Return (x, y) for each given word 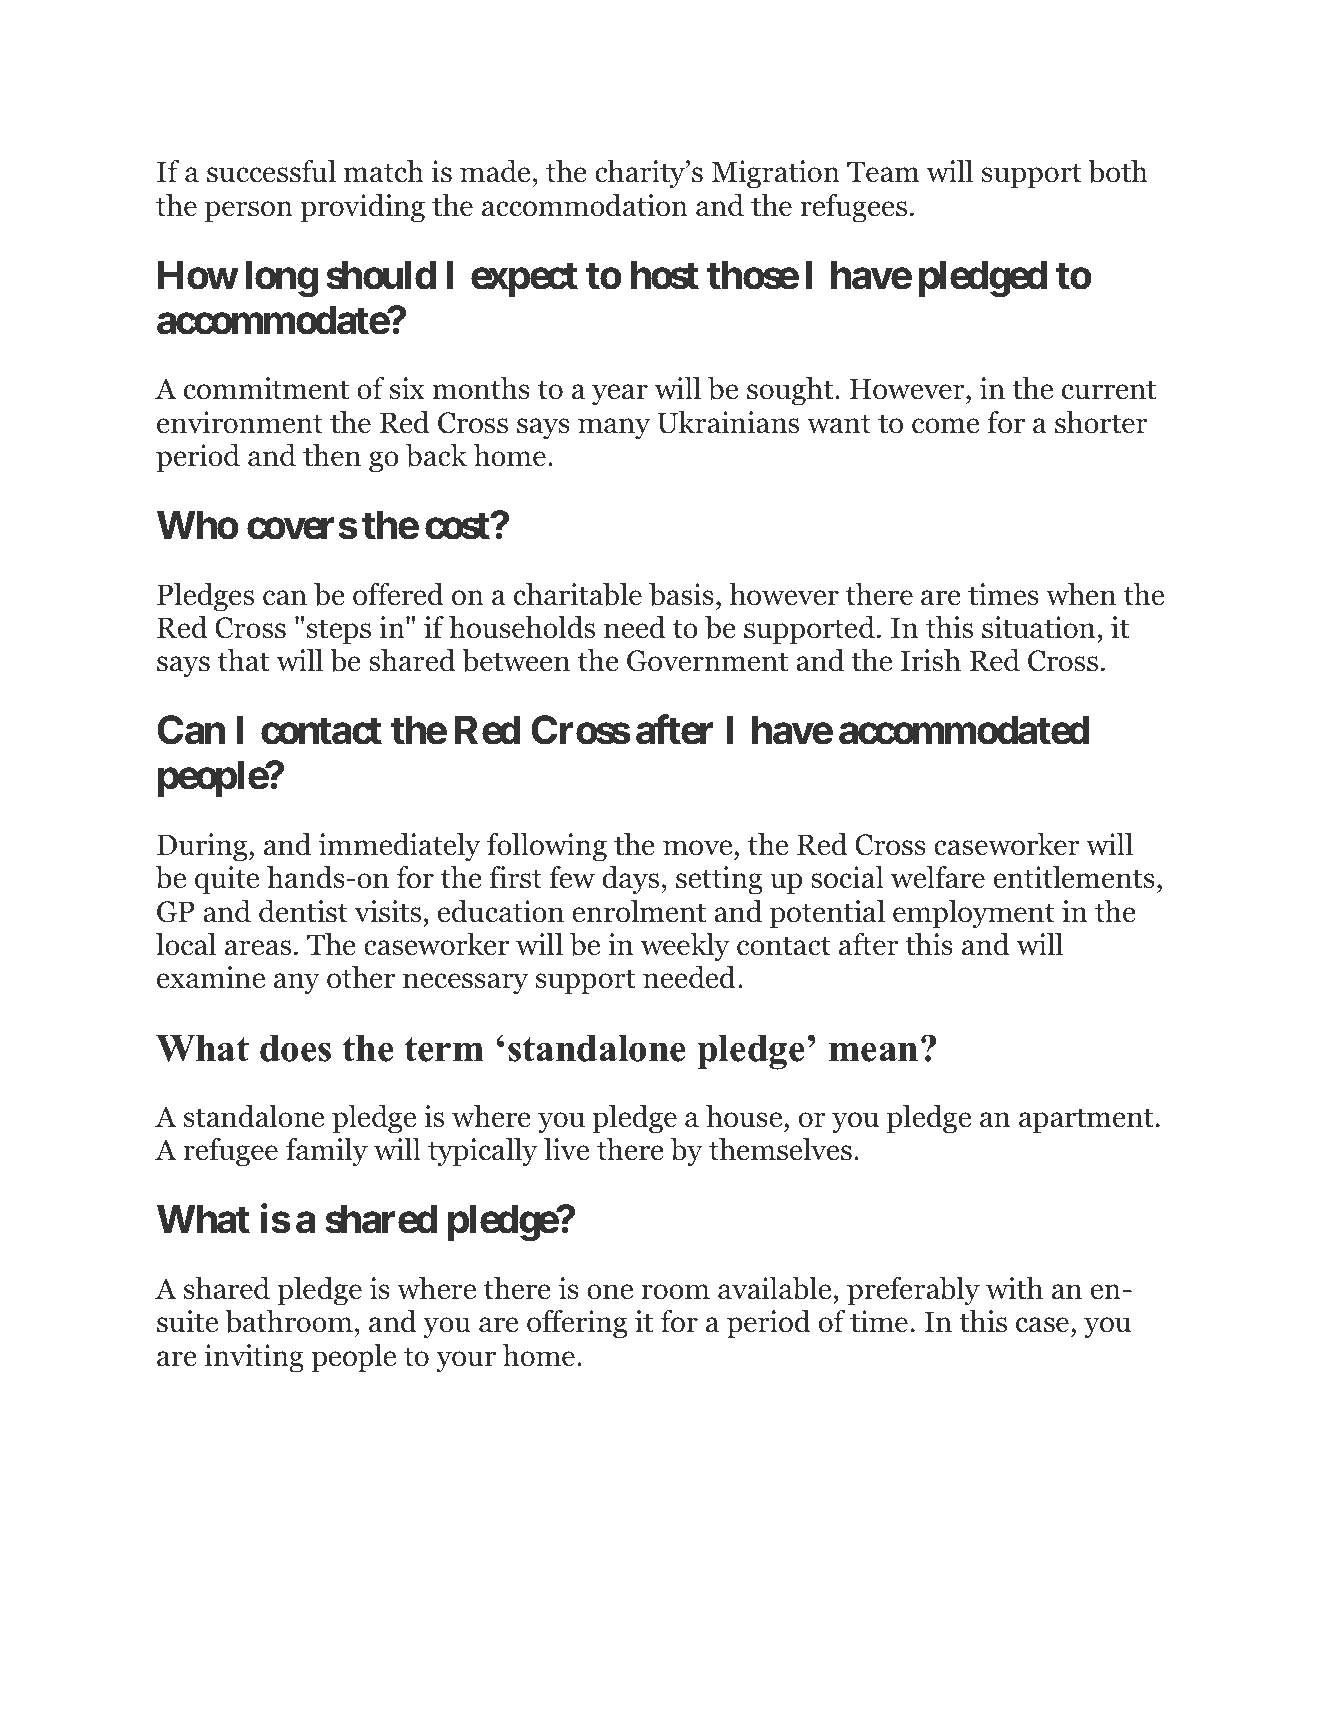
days (630, 880)
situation (1038, 627)
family (327, 1152)
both (1118, 171)
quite (227, 880)
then (332, 455)
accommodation (585, 205)
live (566, 1149)
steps (339, 632)
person (249, 212)
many (614, 429)
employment (974, 914)
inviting (254, 1358)
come (945, 426)
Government (707, 661)
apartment (1086, 1121)
